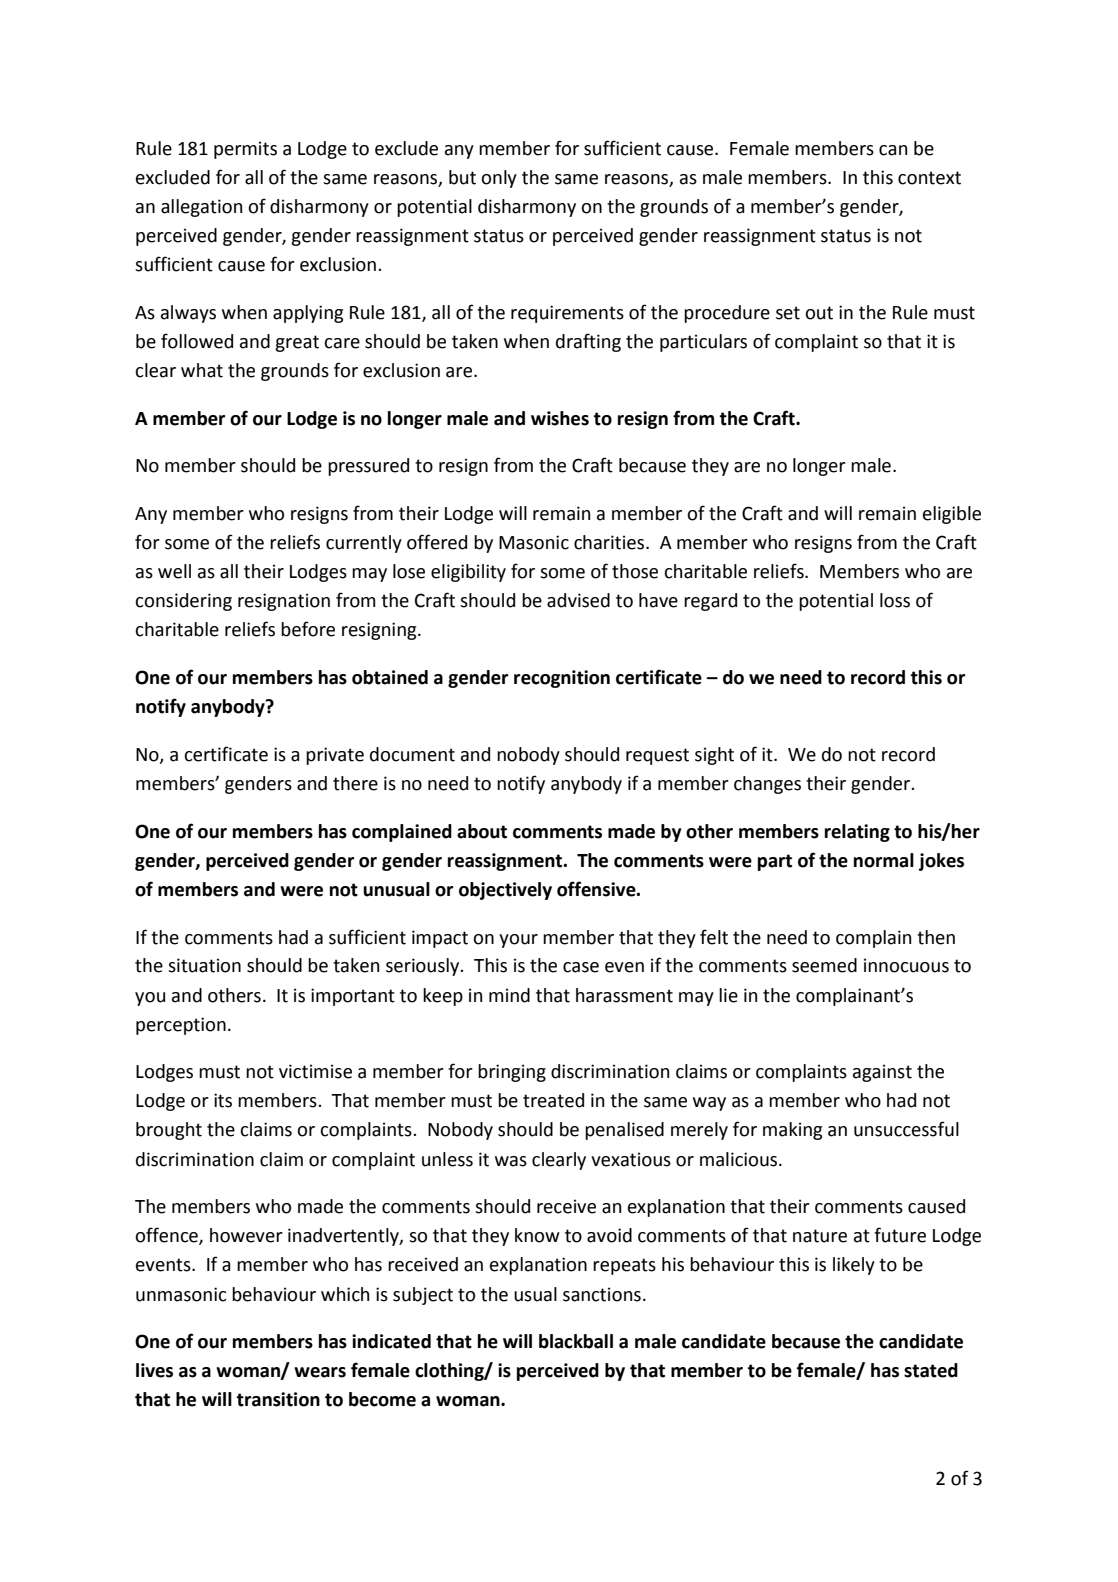  I want to click on advised, so click(578, 600).
